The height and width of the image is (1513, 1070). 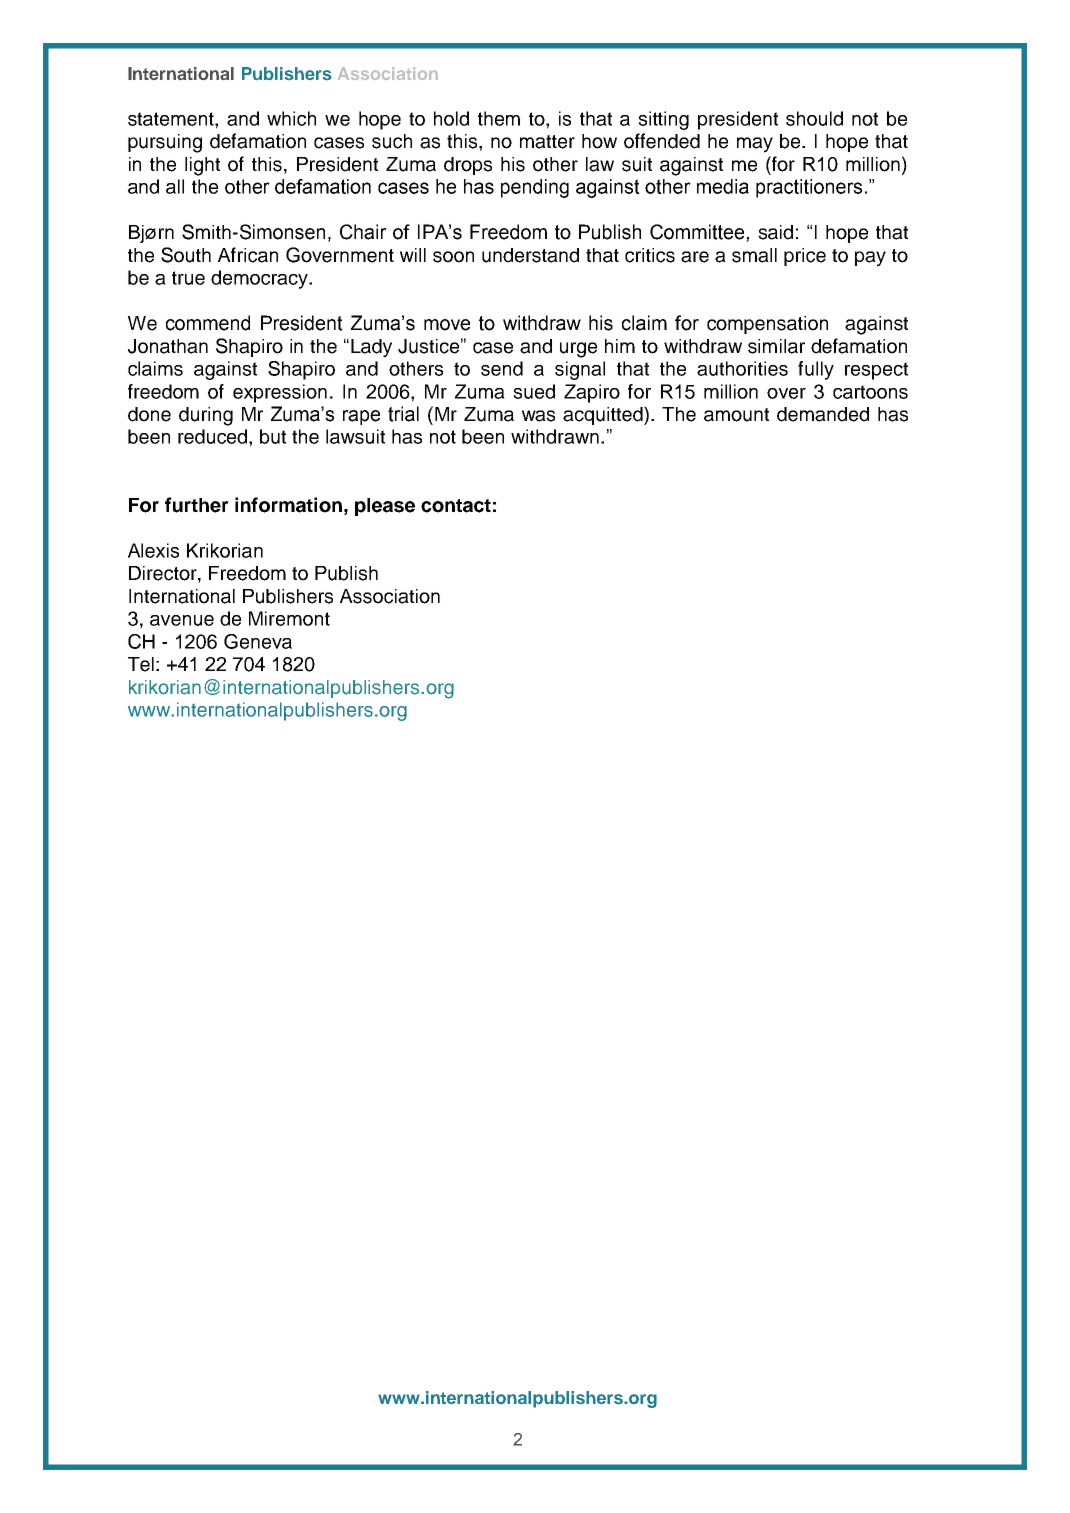 What do you see at coordinates (248, 255) in the image?
I see `African` at bounding box center [248, 255].
